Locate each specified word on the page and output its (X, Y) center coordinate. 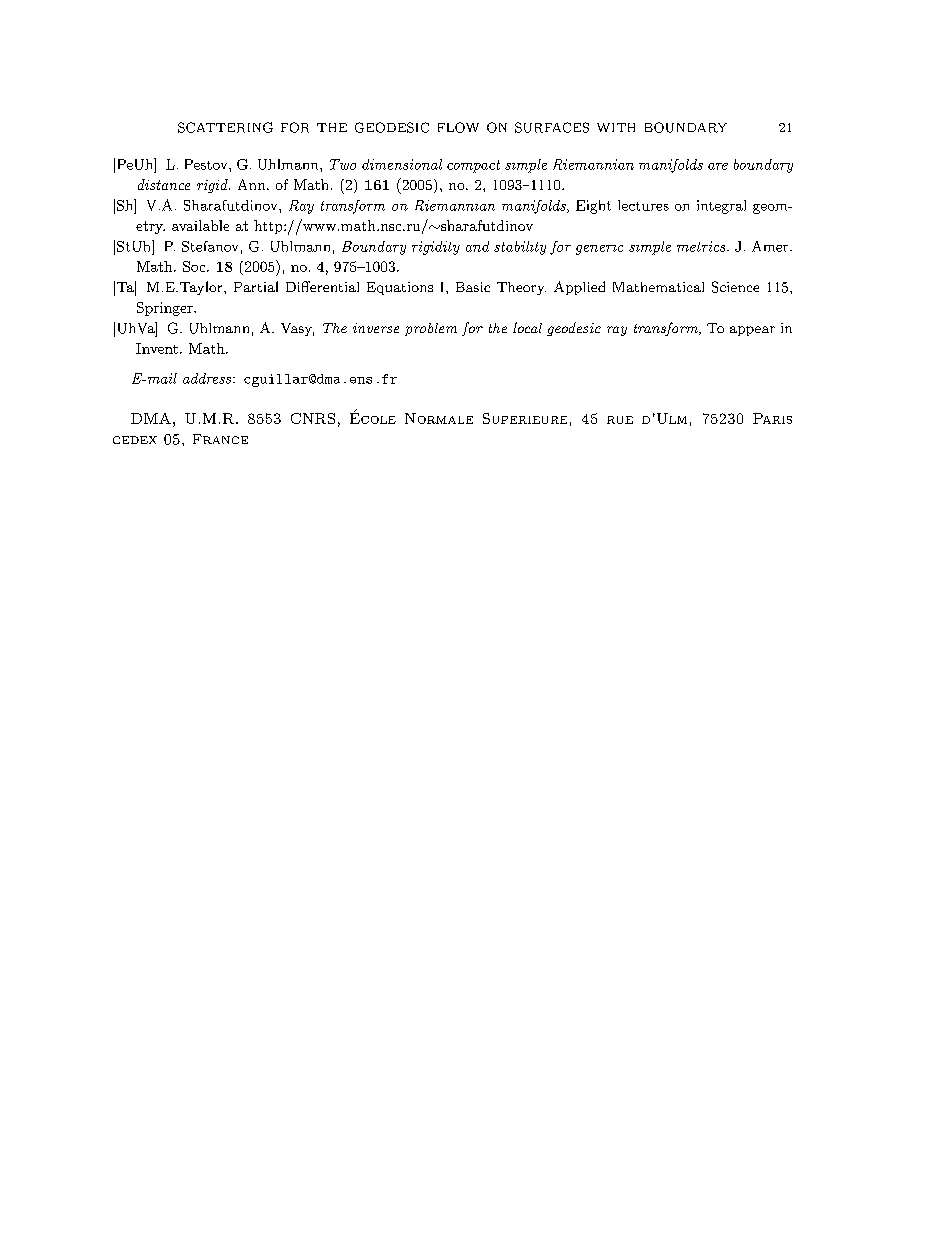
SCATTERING (225, 127)
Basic (473, 287)
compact (473, 166)
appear (752, 331)
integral (721, 207)
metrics (702, 246)
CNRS (313, 418)
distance (164, 184)
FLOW (458, 127)
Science (735, 287)
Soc (195, 266)
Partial (256, 286)
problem (431, 329)
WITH (616, 127)
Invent (157, 348)
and (477, 246)
